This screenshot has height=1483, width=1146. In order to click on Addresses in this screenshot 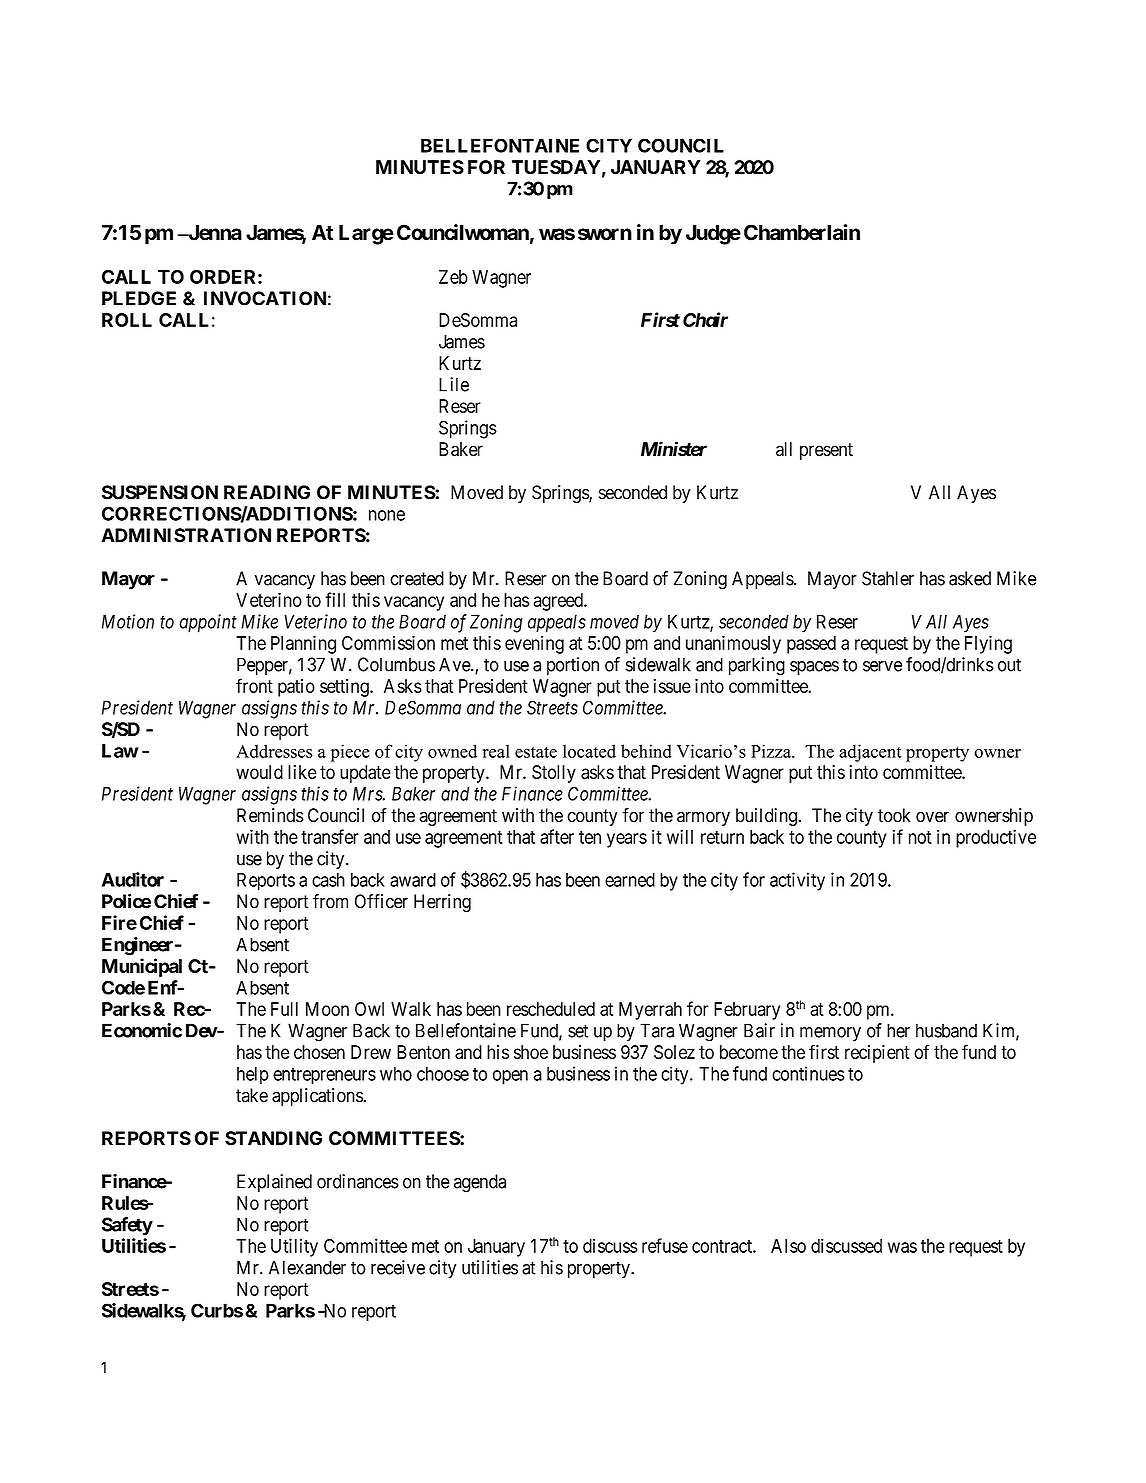, I will do `click(274, 751)`.
